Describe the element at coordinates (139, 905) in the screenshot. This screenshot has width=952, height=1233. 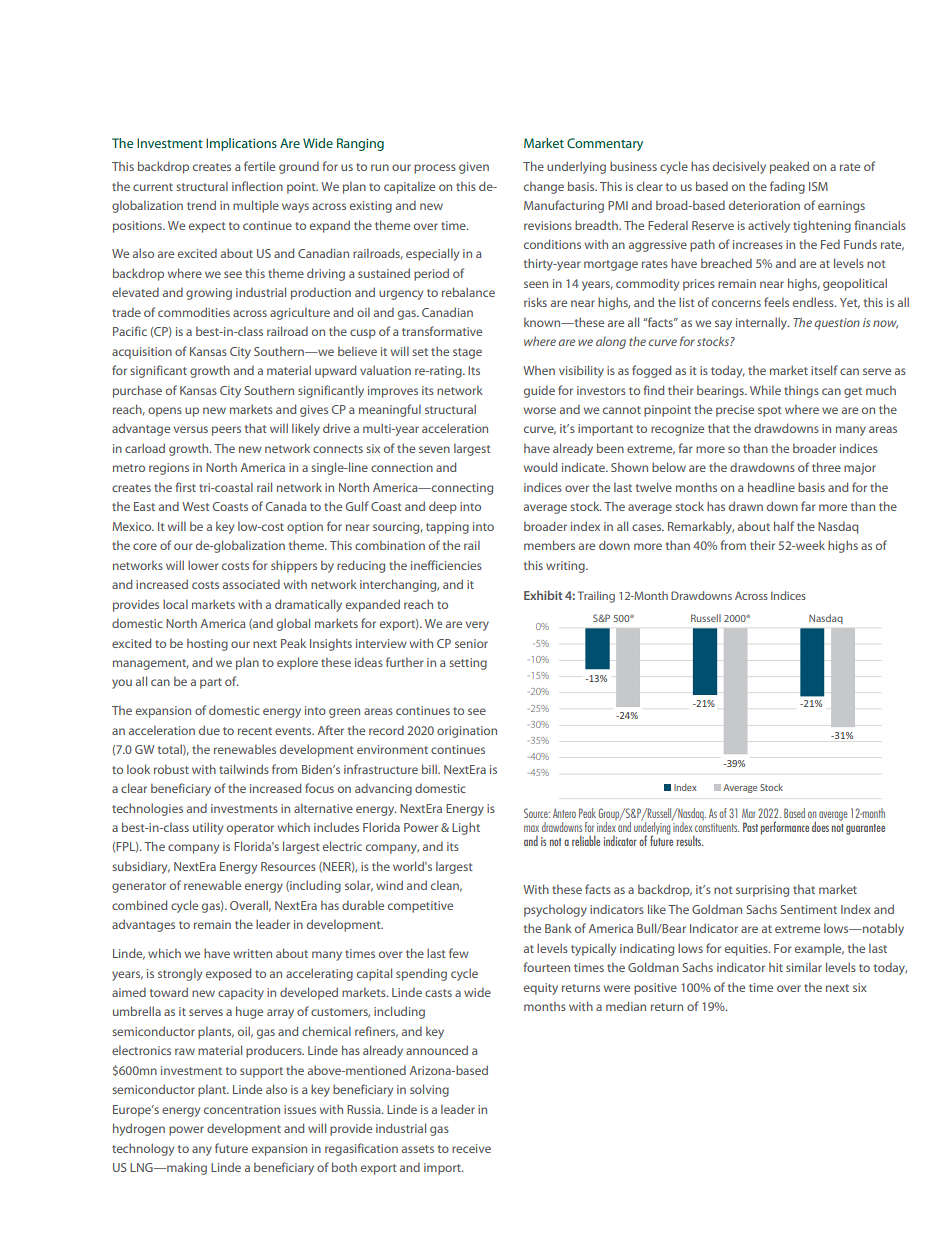
I see `combined` at that location.
